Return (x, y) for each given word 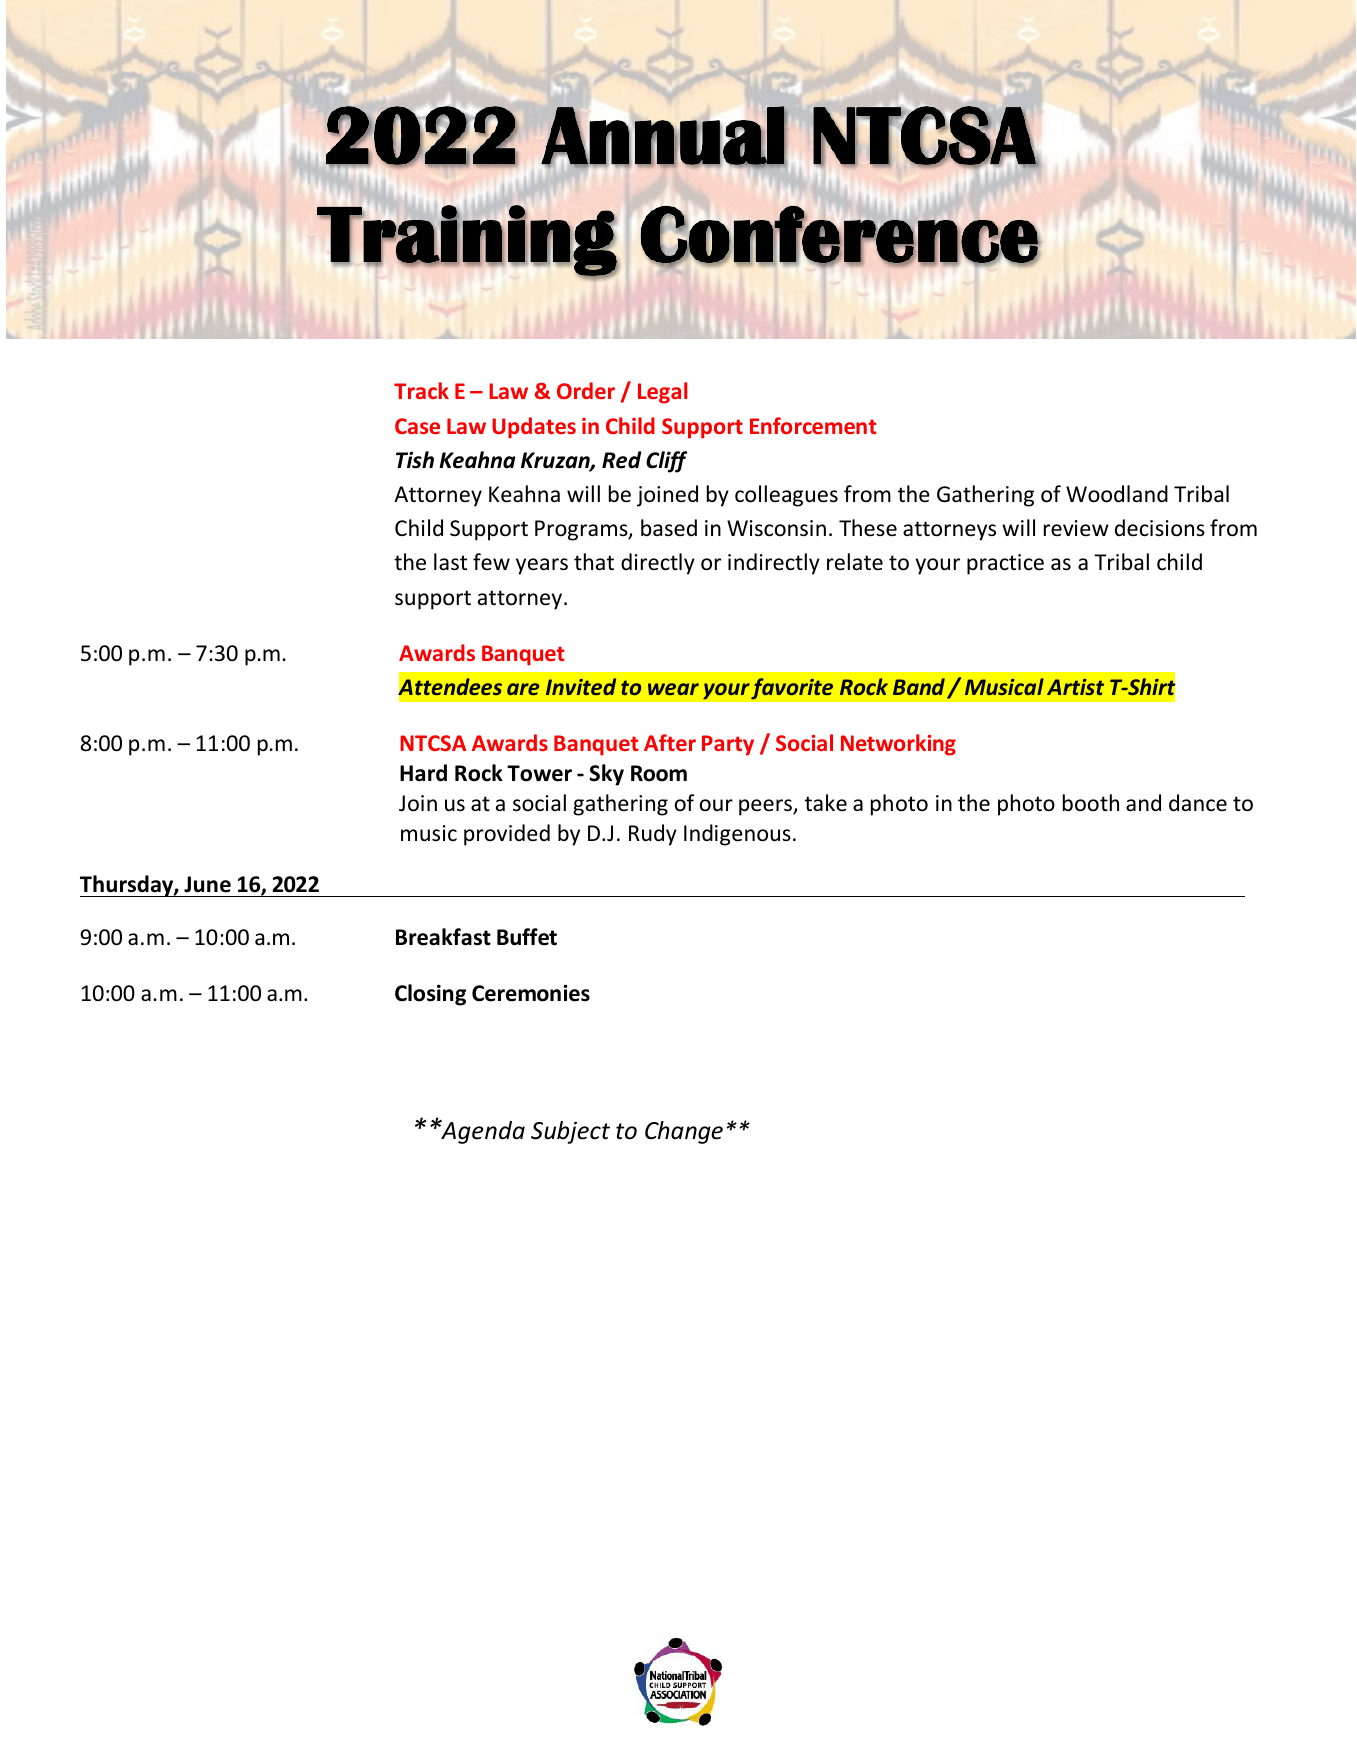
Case (417, 426)
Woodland (1117, 494)
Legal (662, 393)
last (450, 562)
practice (1005, 564)
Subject (570, 1132)
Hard (423, 773)
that (594, 561)
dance (1198, 803)
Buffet (527, 937)
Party (728, 745)
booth (1091, 803)
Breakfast (443, 937)
